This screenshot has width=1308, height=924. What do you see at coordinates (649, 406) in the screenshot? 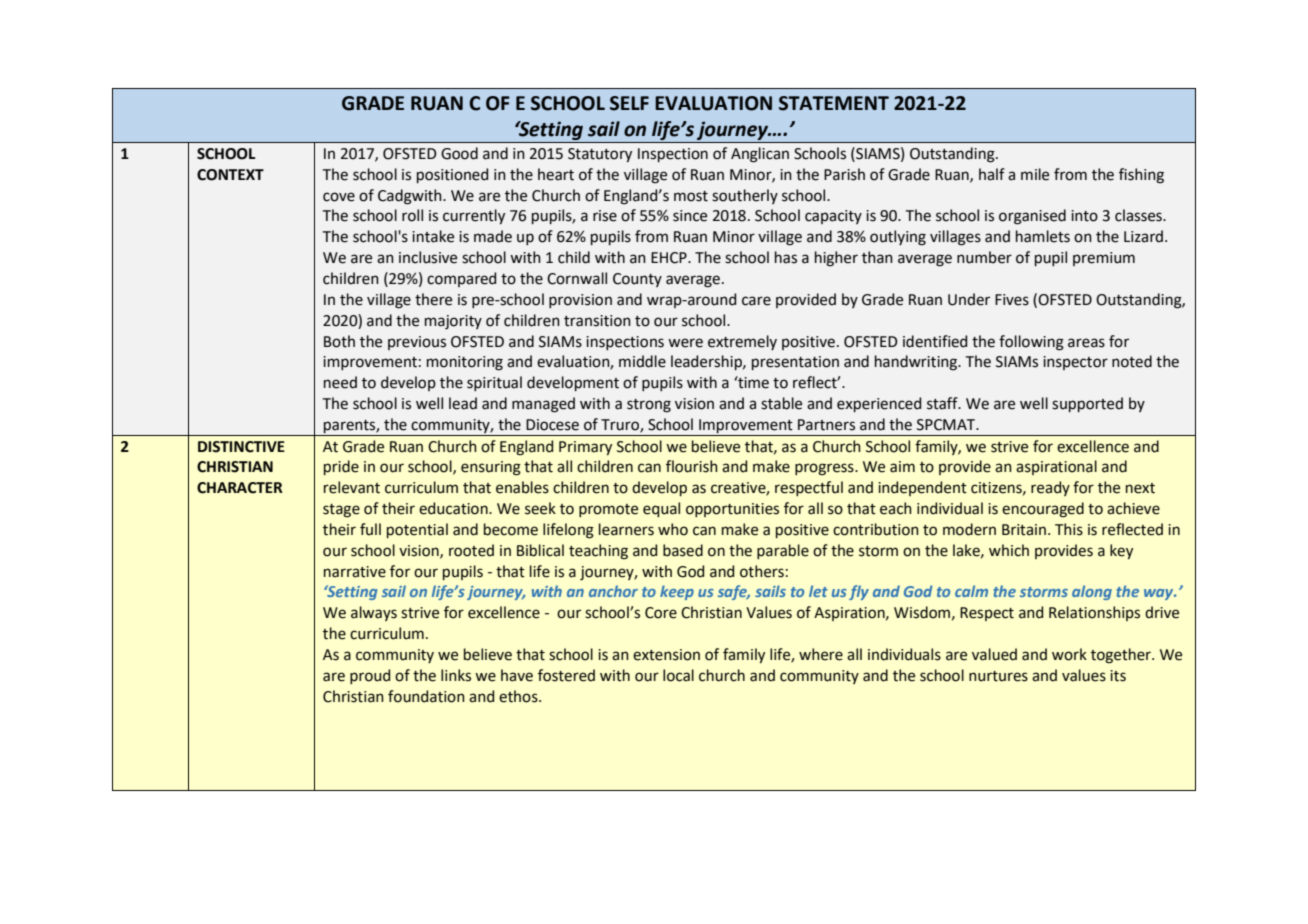
I see `strong` at bounding box center [649, 406].
